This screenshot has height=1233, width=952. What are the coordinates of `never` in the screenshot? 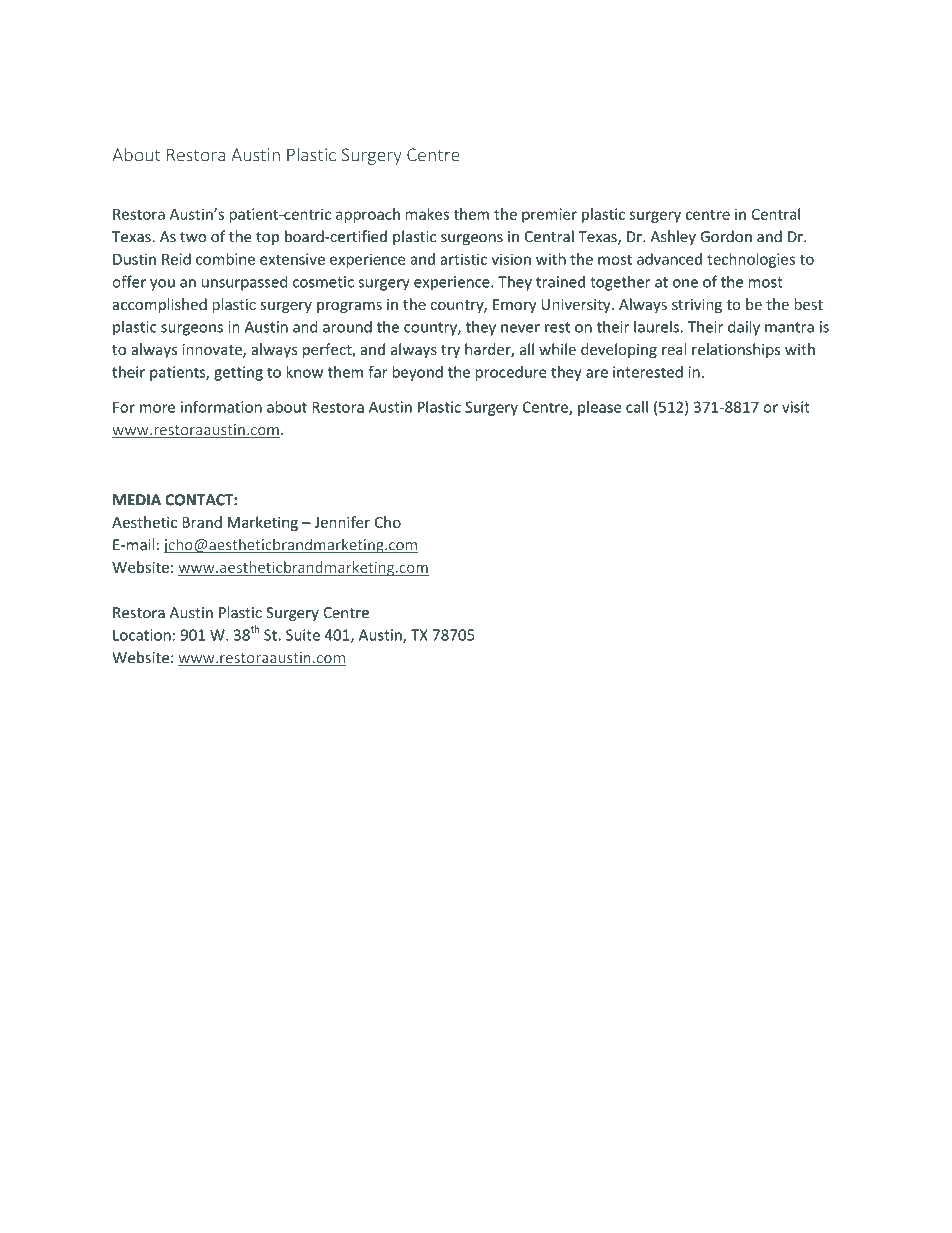 It's located at (520, 328).
